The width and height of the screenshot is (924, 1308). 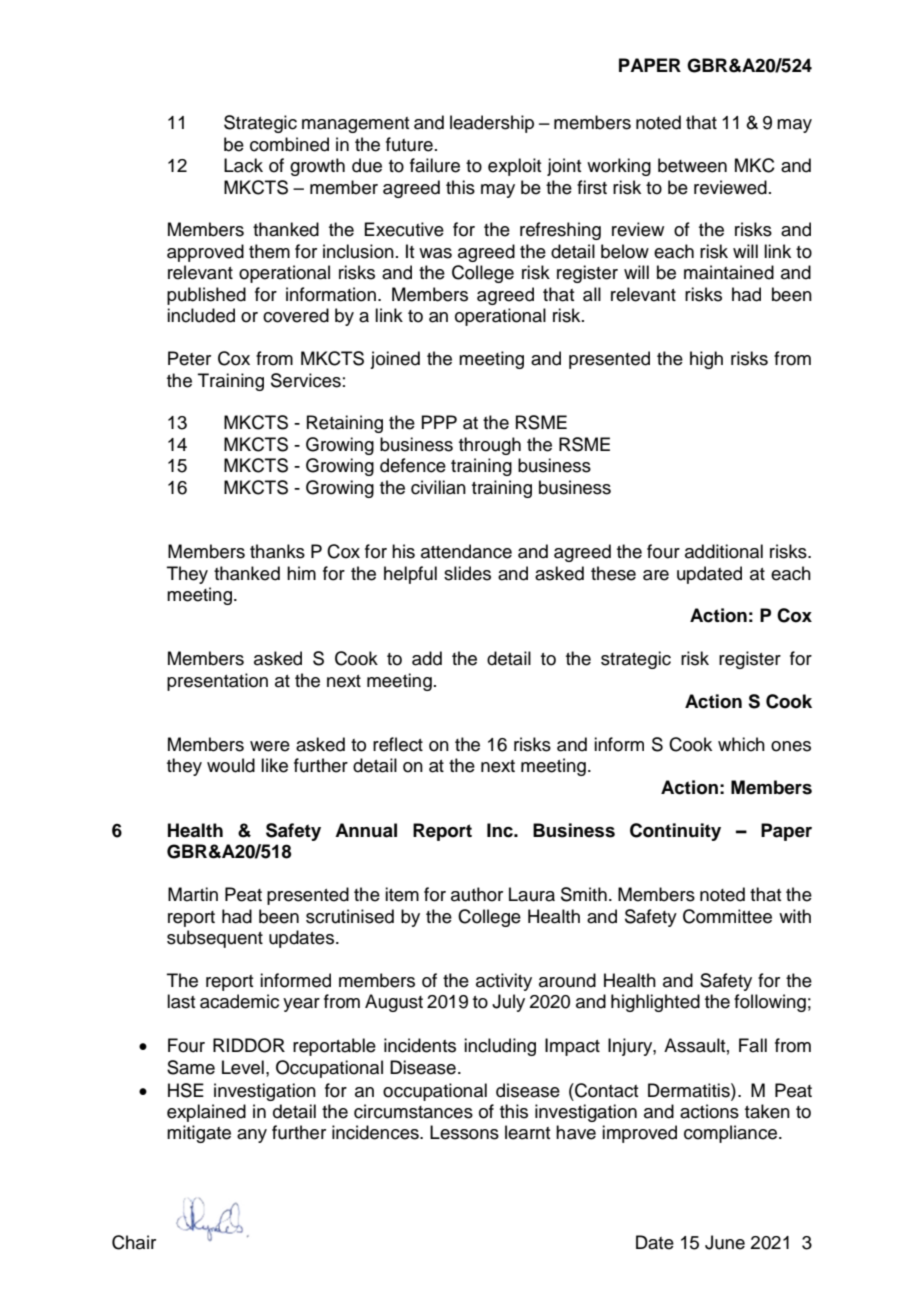 I want to click on Lack, so click(x=243, y=165).
